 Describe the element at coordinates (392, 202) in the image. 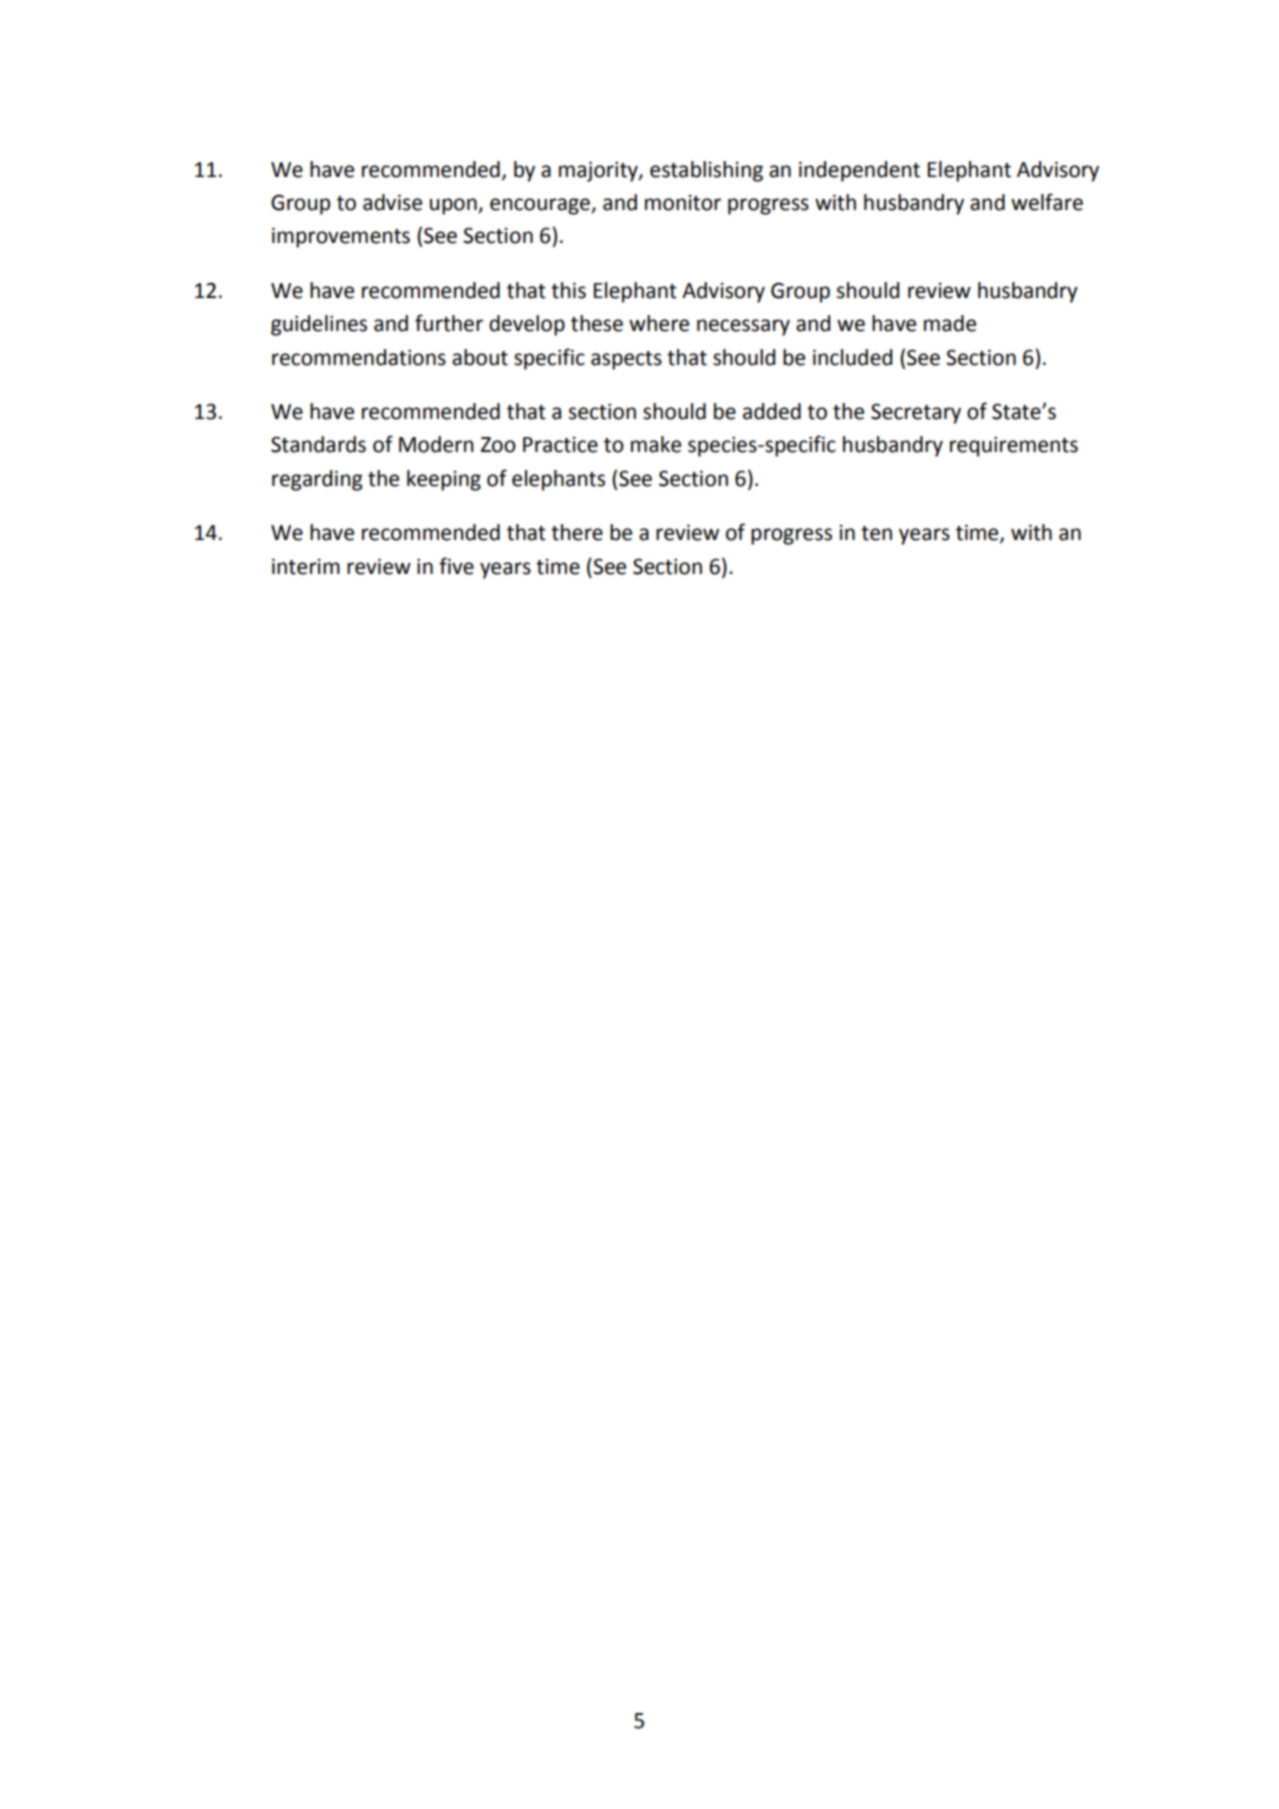

I see `advise` at that location.
